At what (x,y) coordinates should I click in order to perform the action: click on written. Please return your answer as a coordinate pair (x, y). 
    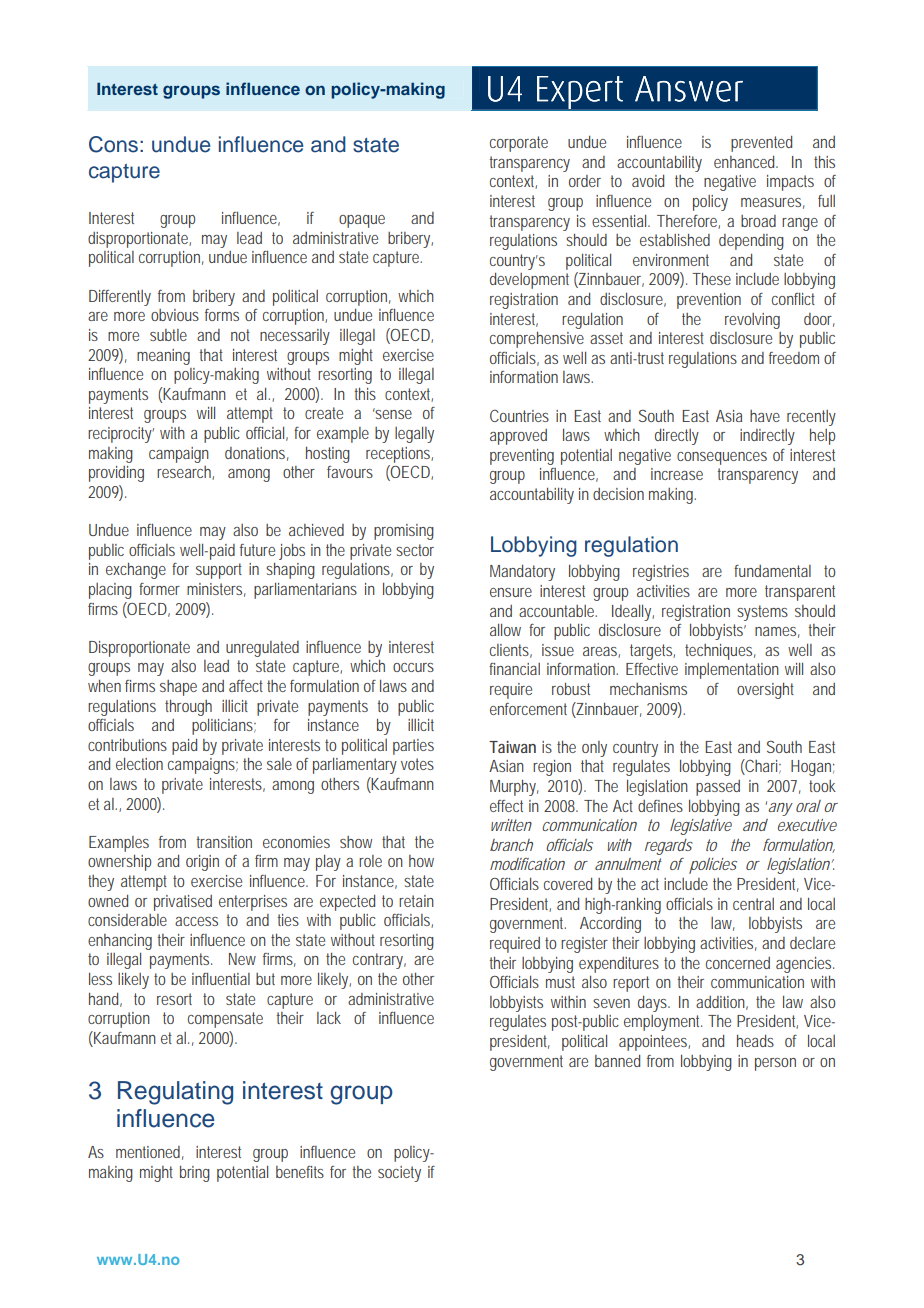
    Looking at the image, I should click on (511, 825).
